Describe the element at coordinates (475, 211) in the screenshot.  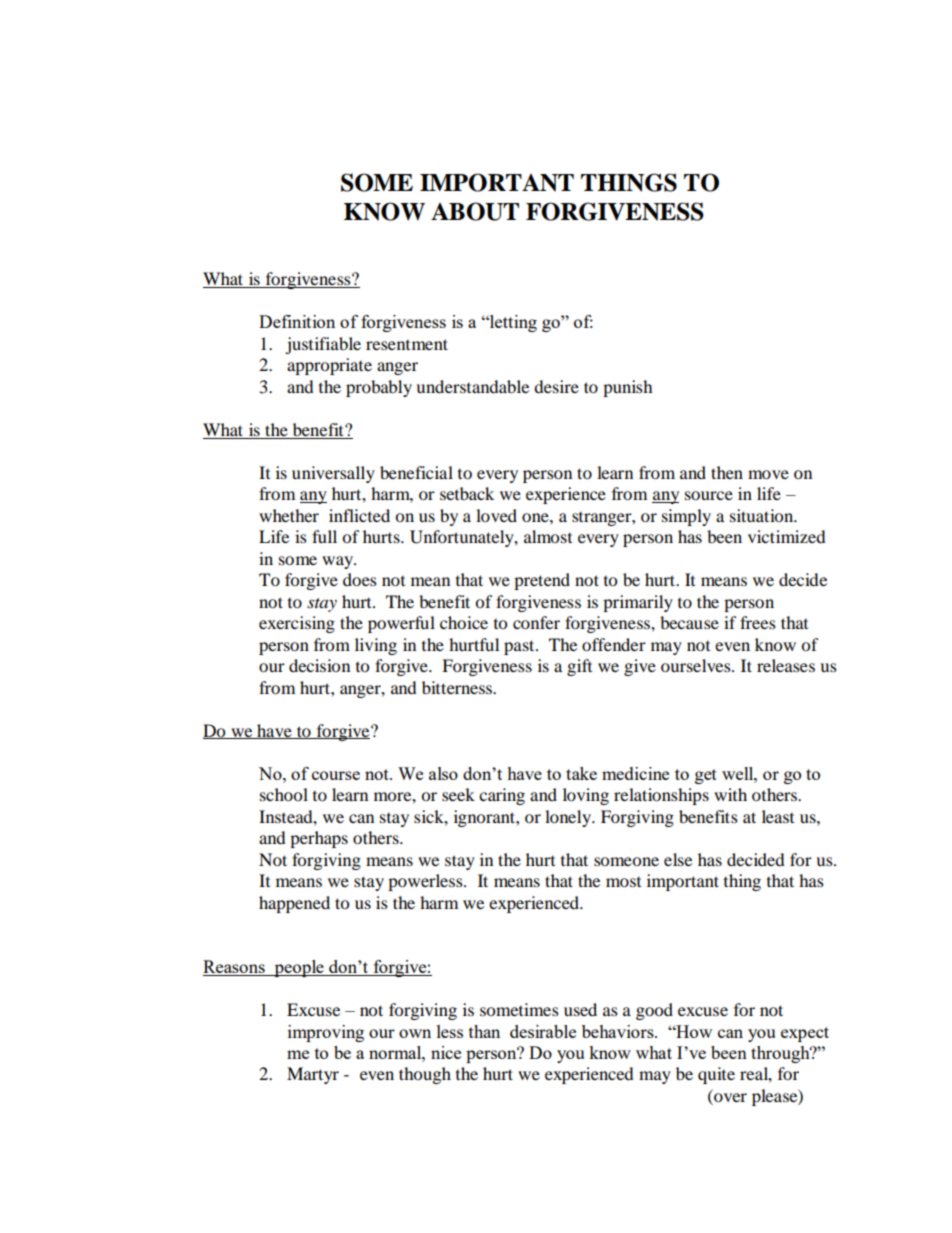
I see `ABOUT` at that location.
